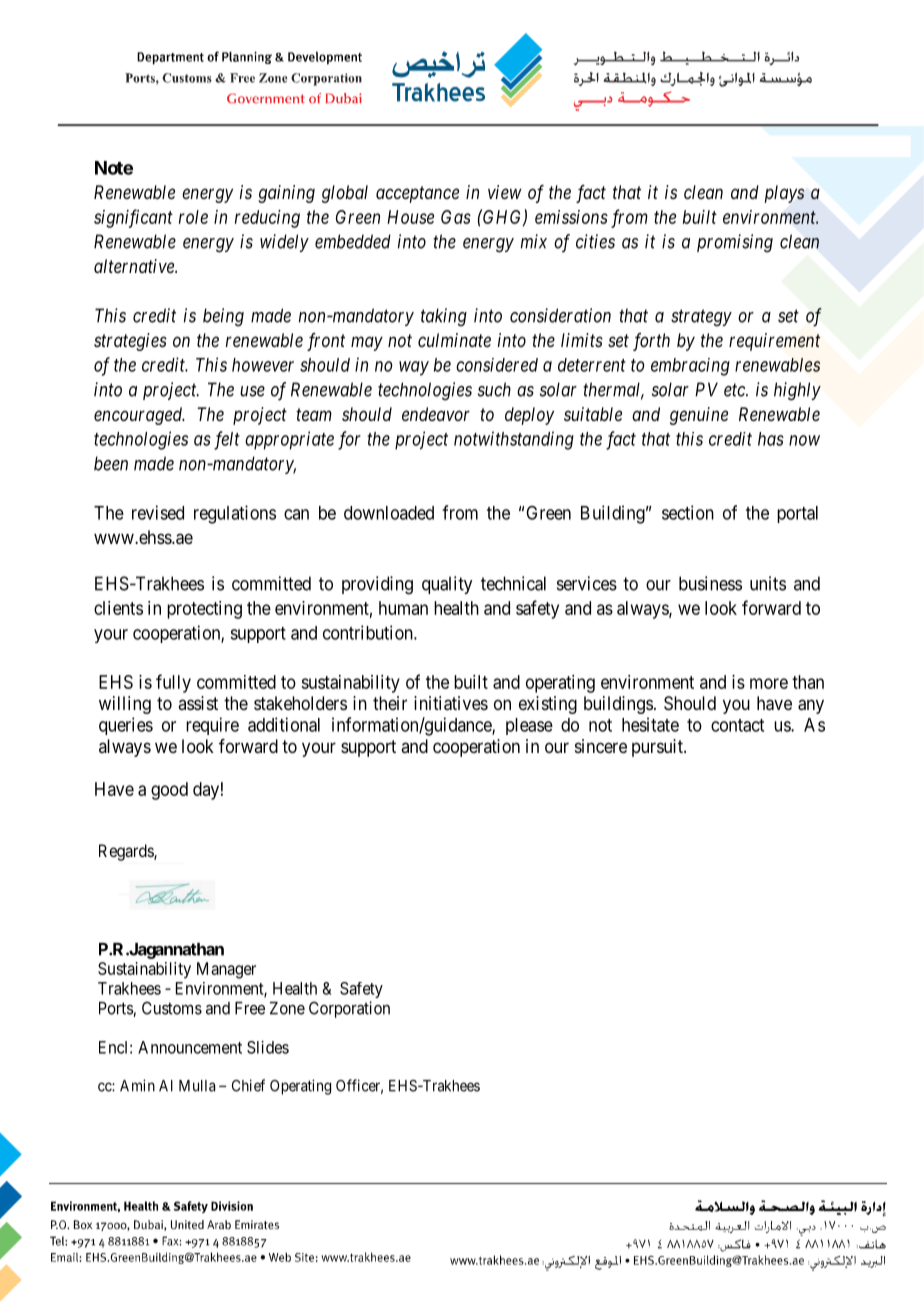 This page has height=1308, width=924. Describe the element at coordinates (169, 791) in the page. I see `good` at that location.
